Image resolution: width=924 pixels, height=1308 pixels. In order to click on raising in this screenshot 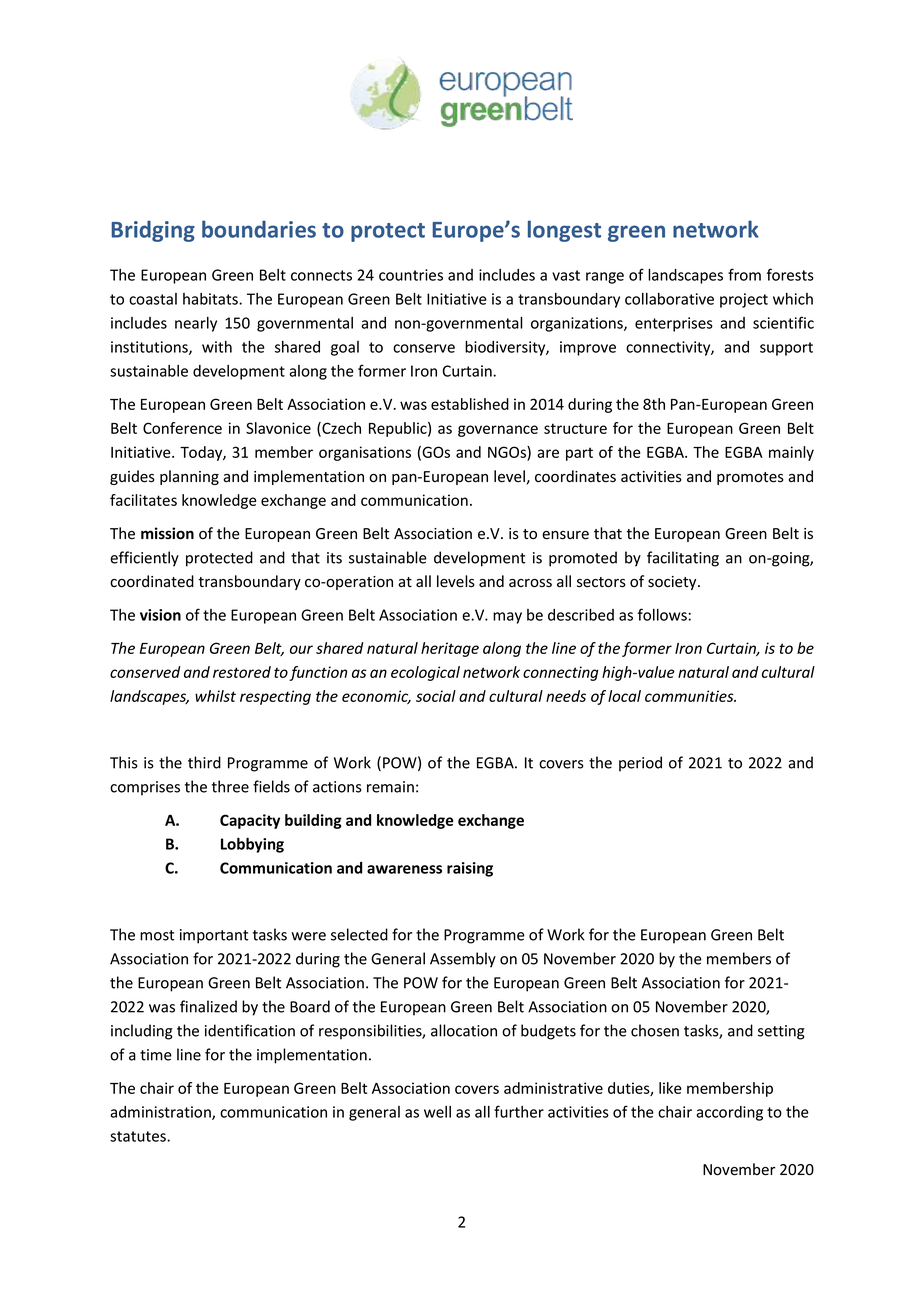, I will do `click(470, 869)`.
